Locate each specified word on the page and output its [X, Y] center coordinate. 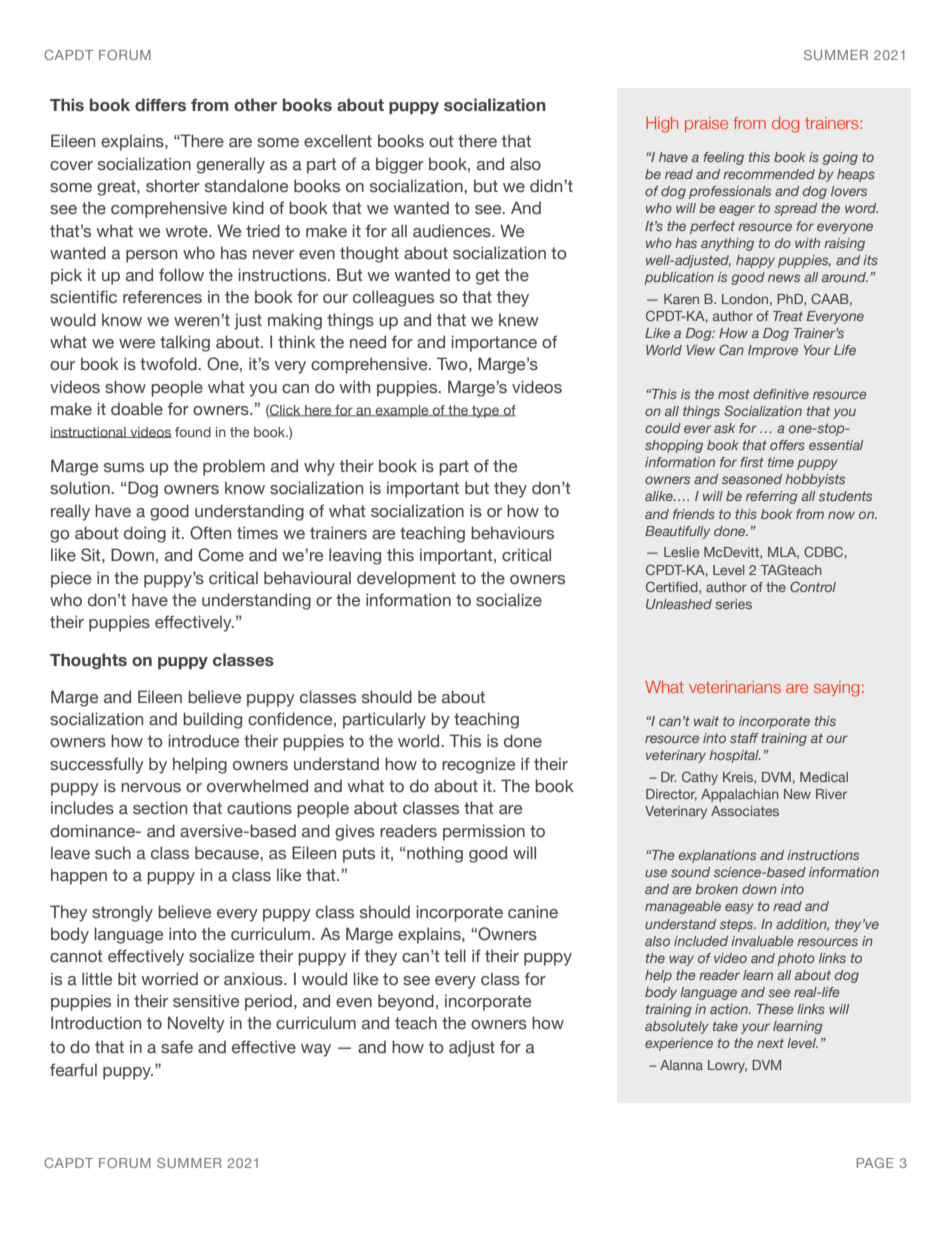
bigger [400, 165]
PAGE [875, 1163]
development [406, 579]
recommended [769, 174]
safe [177, 1047]
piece [71, 579]
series [734, 604]
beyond [406, 1002]
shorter [173, 186]
